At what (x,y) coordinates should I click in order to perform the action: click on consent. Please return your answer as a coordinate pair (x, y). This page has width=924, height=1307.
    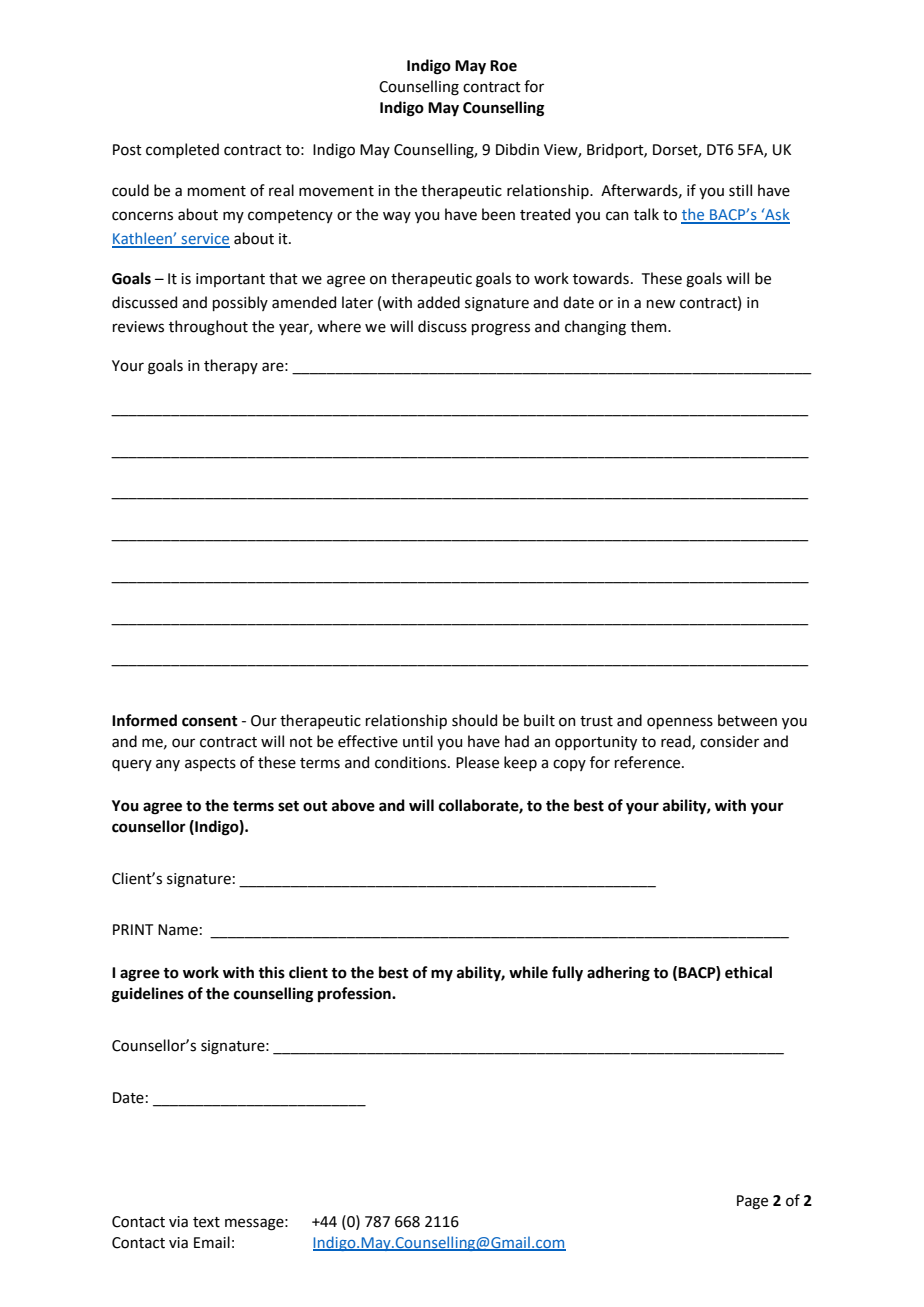
    Looking at the image, I should click on (210, 721).
